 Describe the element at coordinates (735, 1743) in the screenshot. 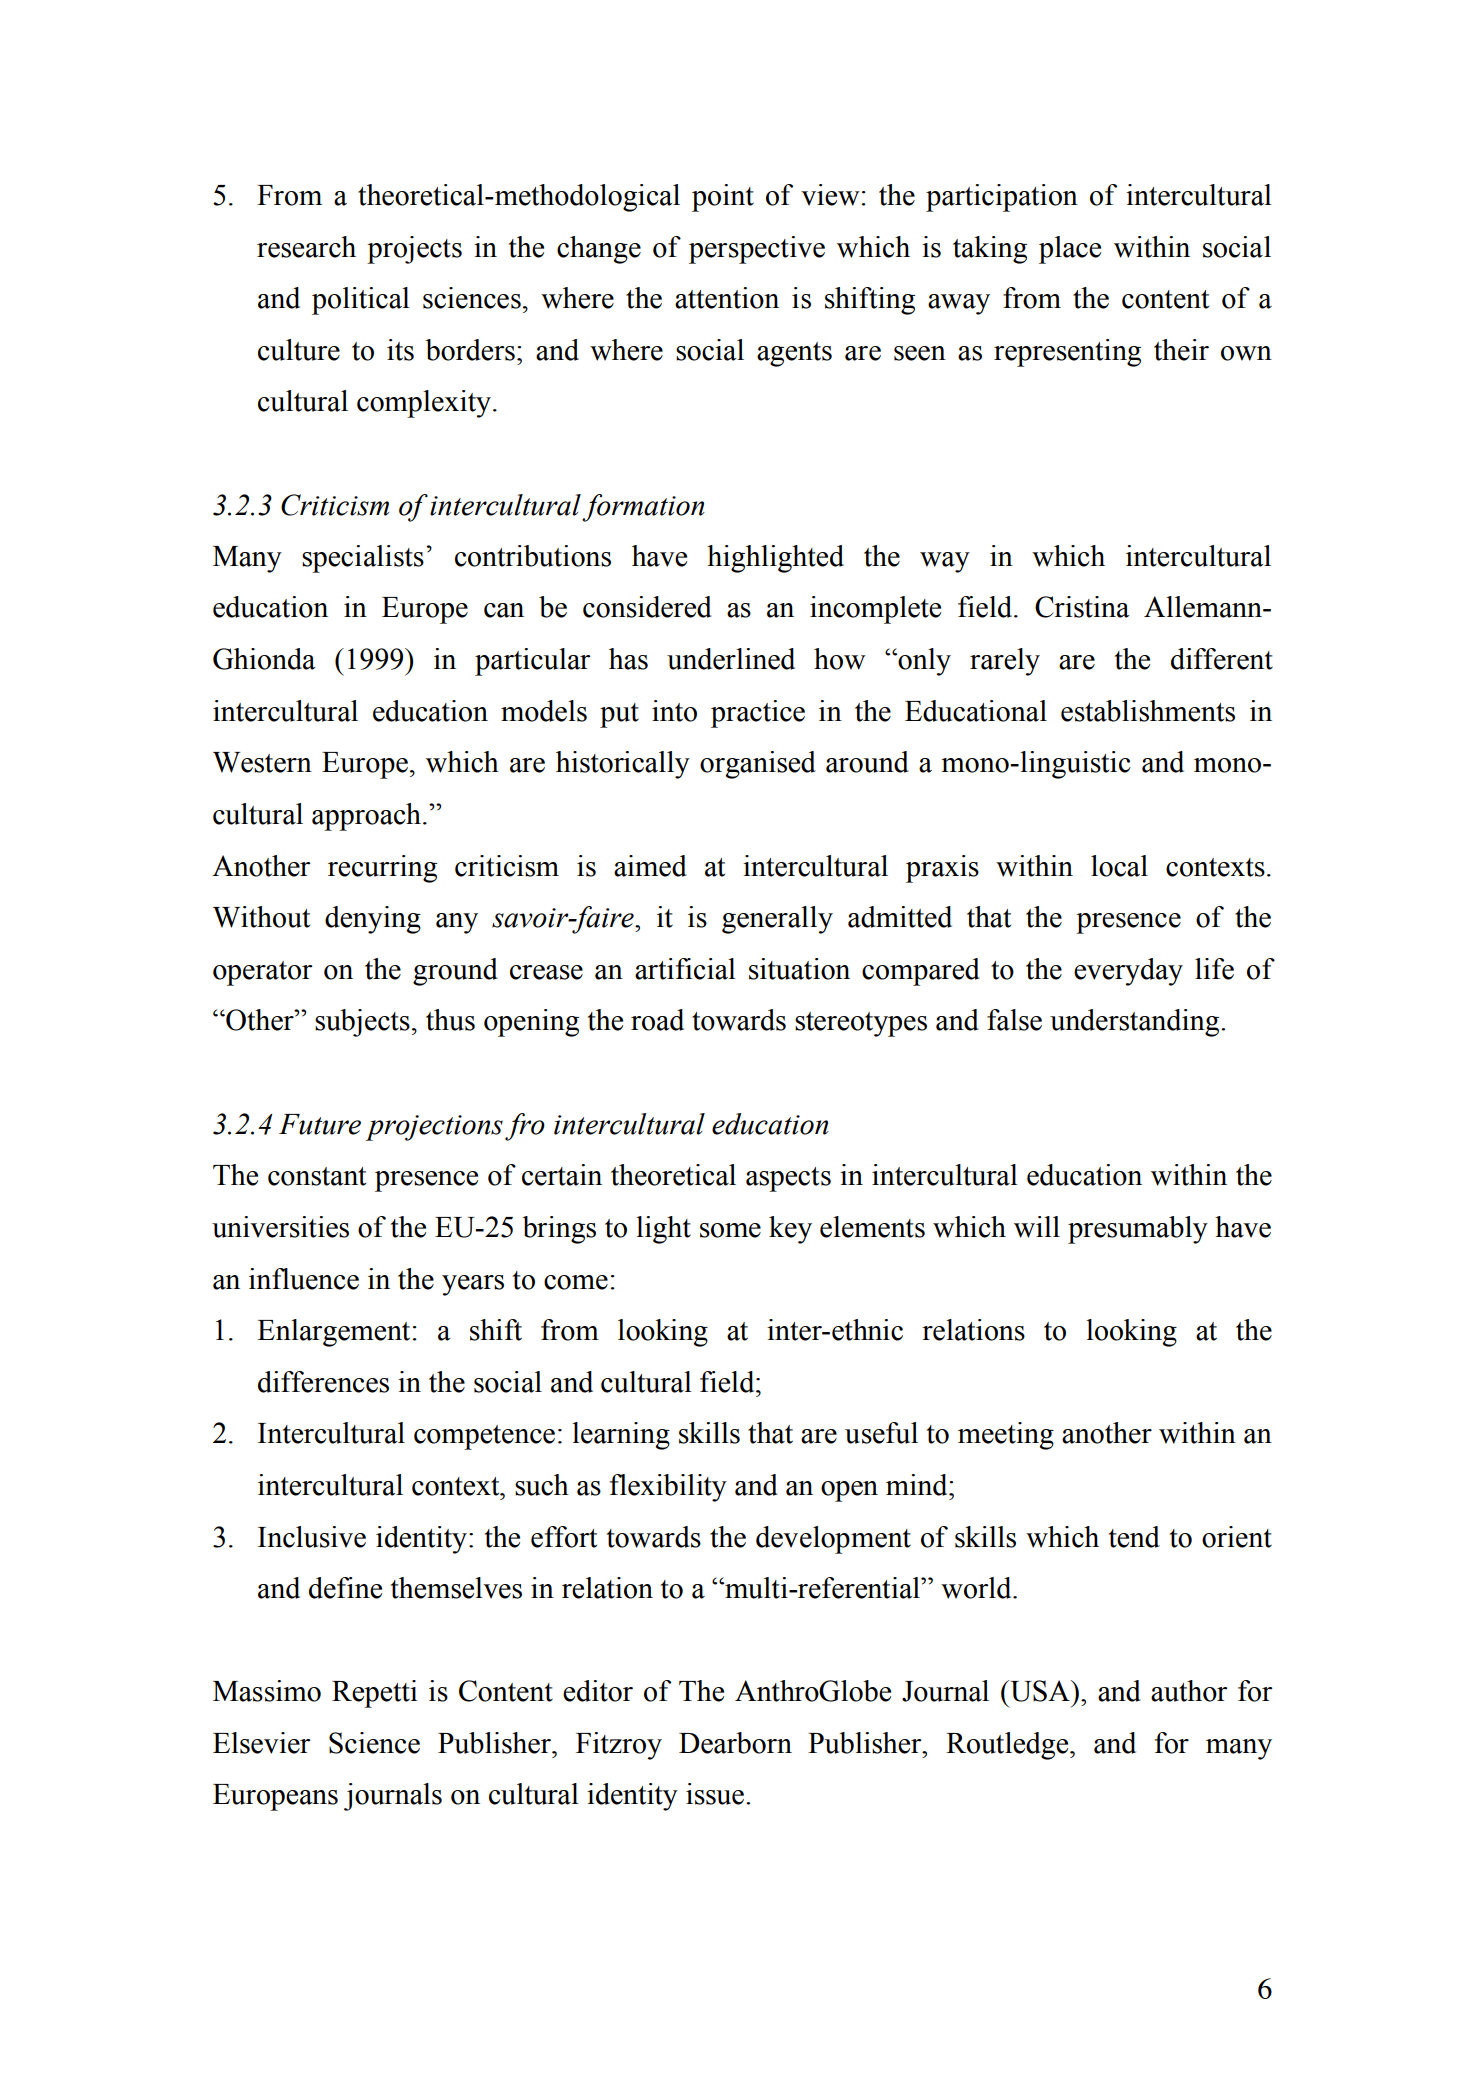

I see `Dearborn` at that location.
